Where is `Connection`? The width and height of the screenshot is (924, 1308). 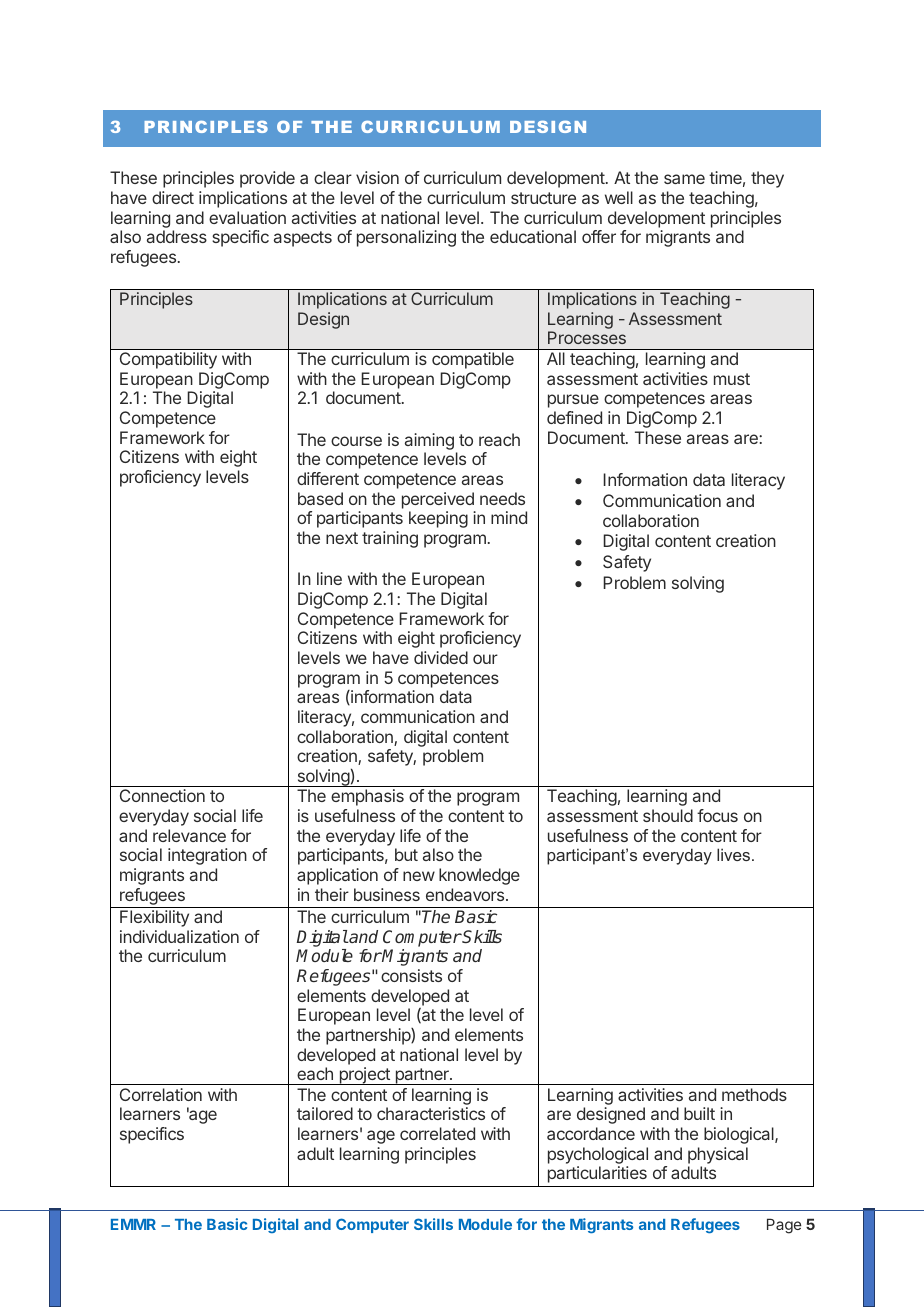
Connection is located at coordinates (162, 795).
